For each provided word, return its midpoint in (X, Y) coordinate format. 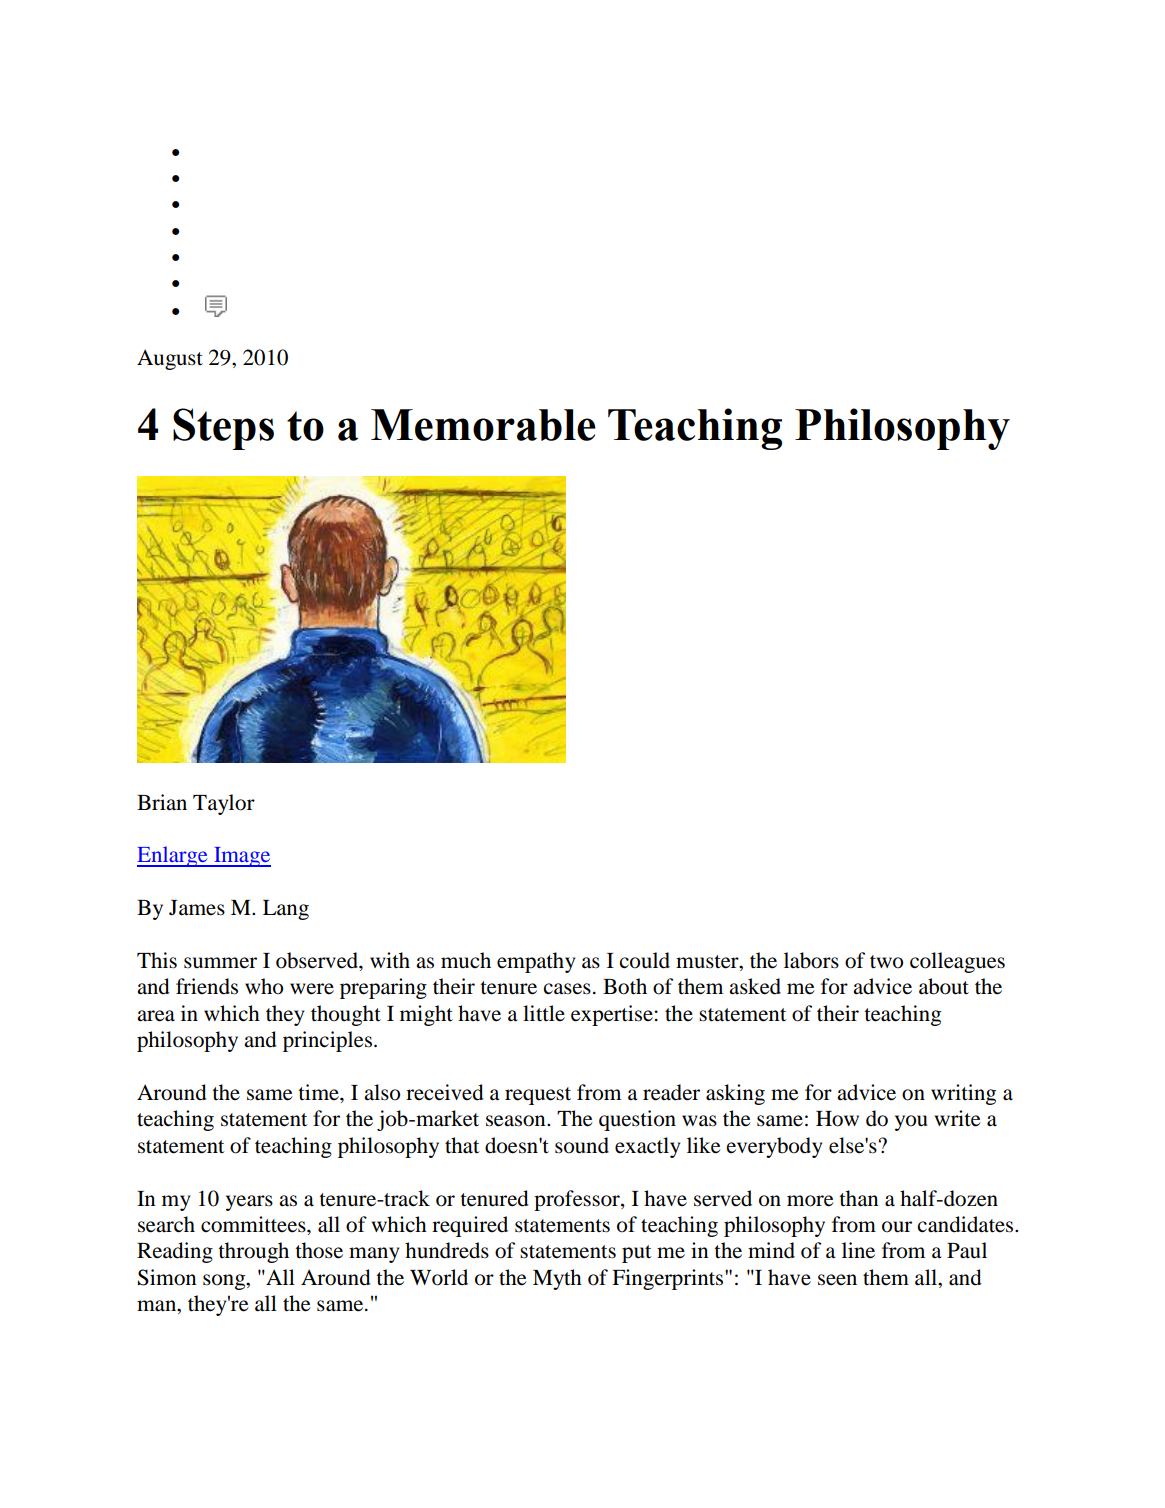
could (645, 960)
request (538, 1096)
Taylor (224, 804)
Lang (286, 910)
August (170, 360)
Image (241, 857)
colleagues (957, 962)
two (886, 962)
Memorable (483, 425)
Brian (162, 802)
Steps (223, 429)
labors (811, 960)
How (837, 1119)
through (253, 1252)
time (319, 1092)
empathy (536, 962)
